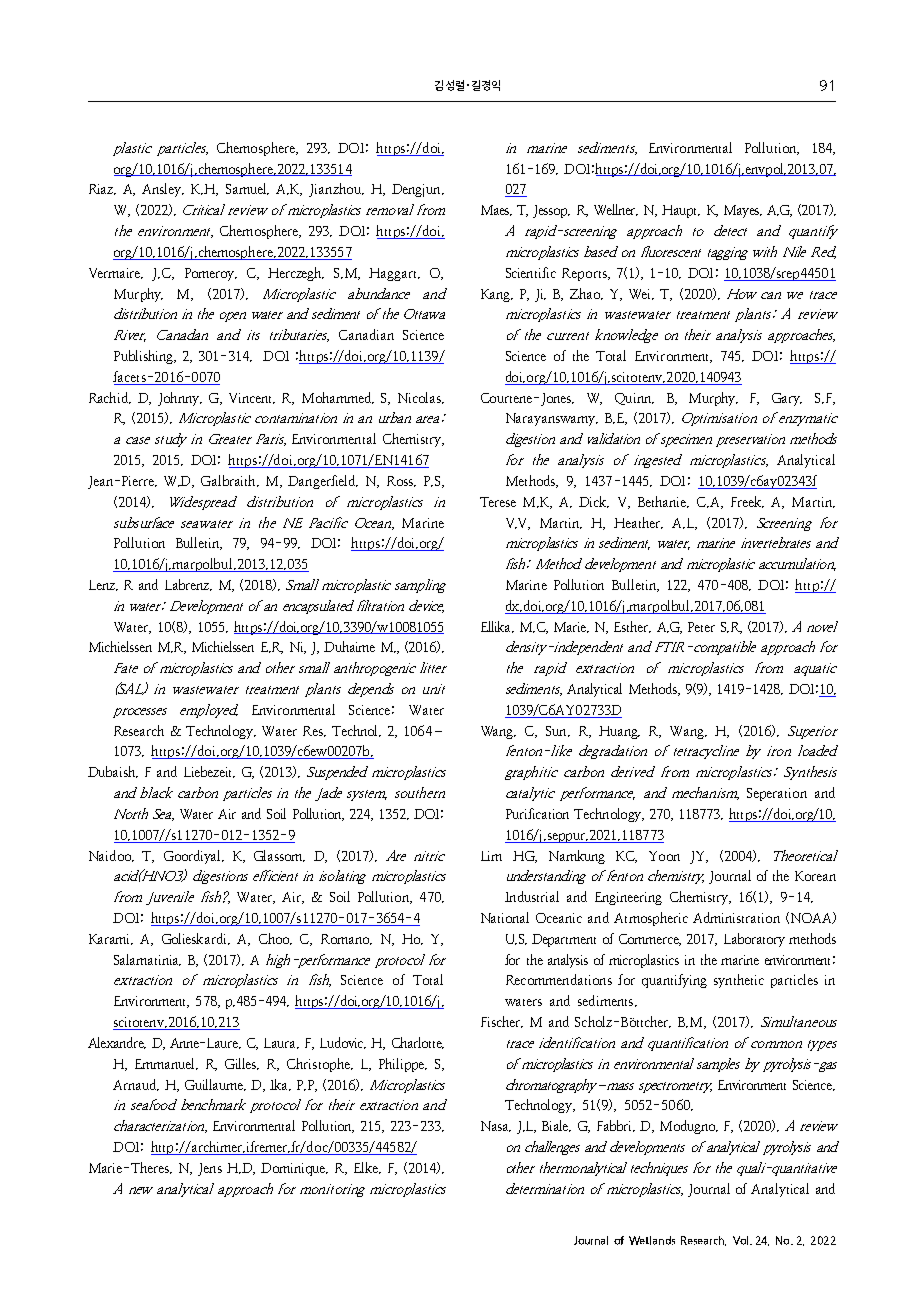 This screenshot has width=924, height=1308. What do you see at coordinates (210, 1169) in the screenshot?
I see `Jens` at bounding box center [210, 1169].
